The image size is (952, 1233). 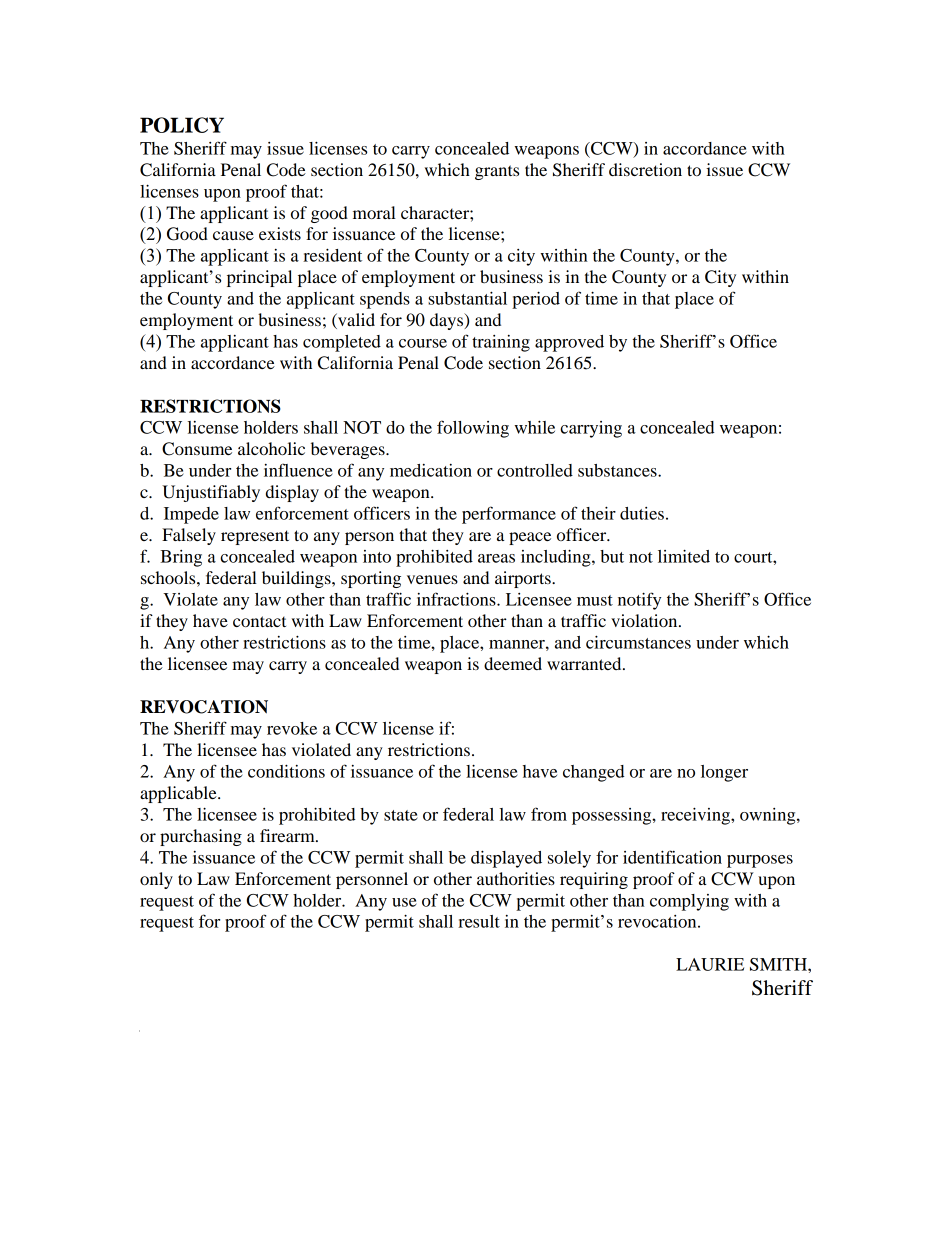 What do you see at coordinates (497, 172) in the screenshot?
I see `grants` at bounding box center [497, 172].
